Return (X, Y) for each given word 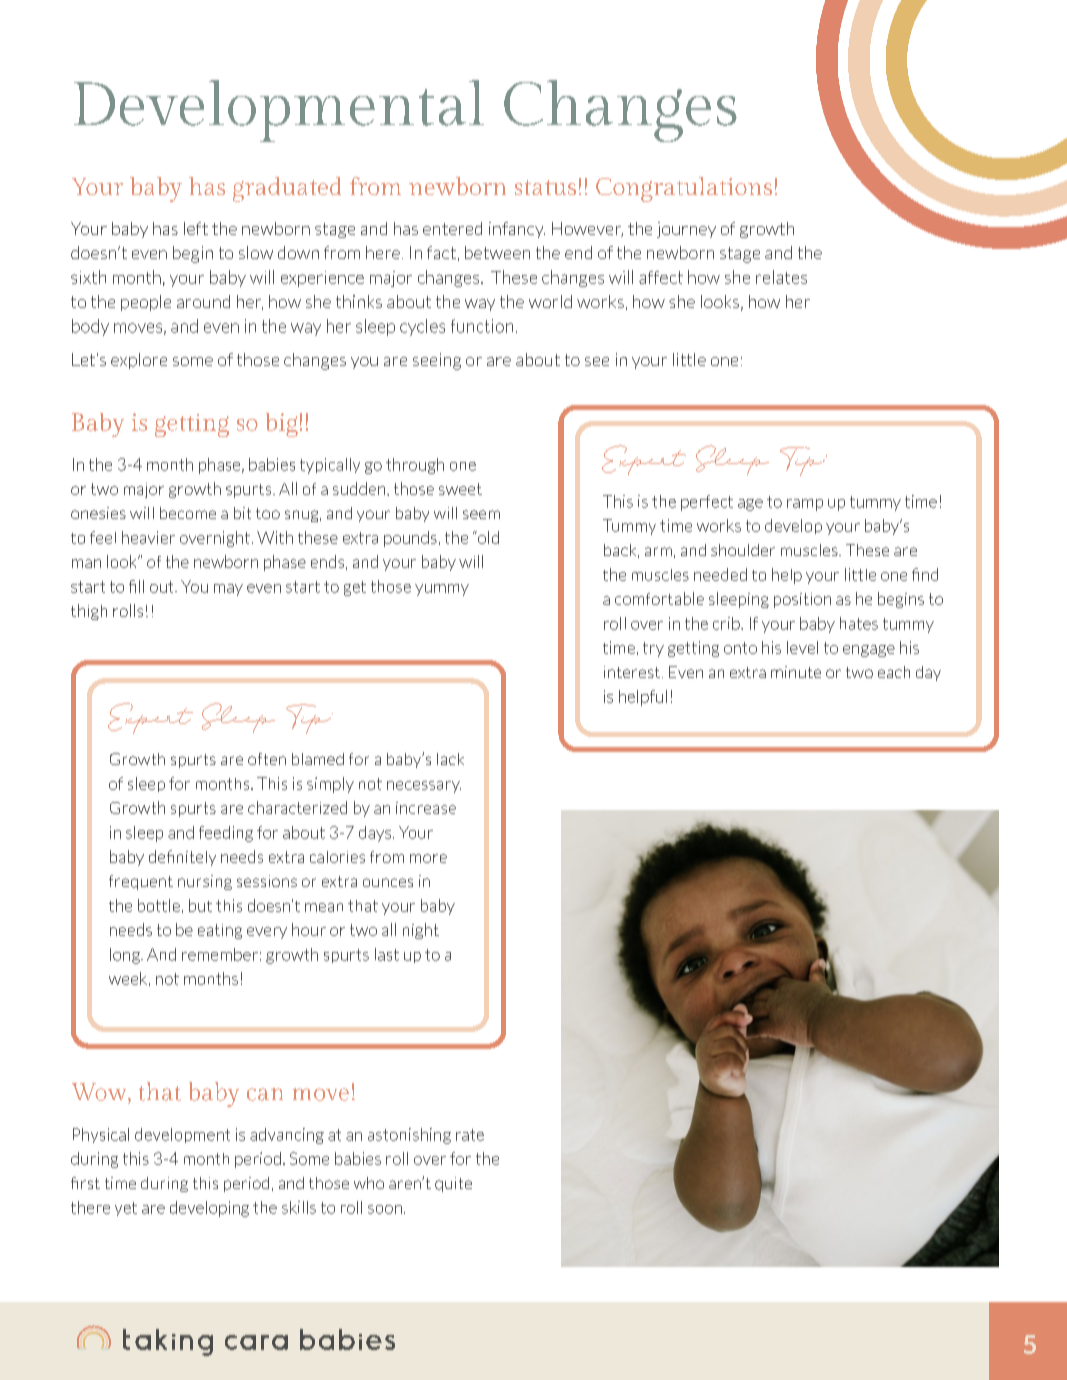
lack (450, 759)
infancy (517, 230)
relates (781, 277)
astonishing (409, 1136)
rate (470, 1135)
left (196, 228)
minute (796, 672)
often (267, 759)
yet (126, 1209)
